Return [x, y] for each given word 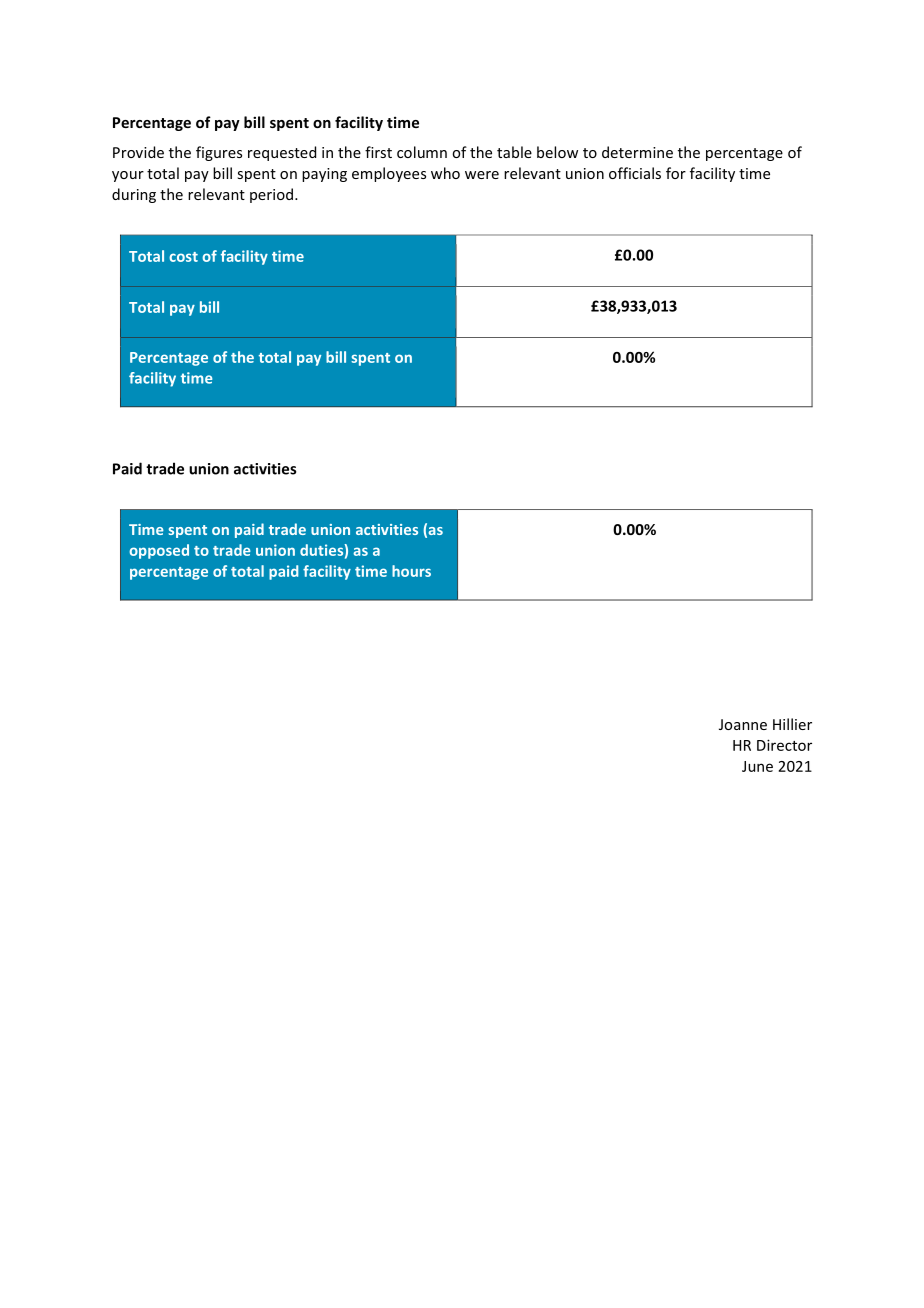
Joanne [743, 724]
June [757, 766]
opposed [159, 551]
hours [411, 571]
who [445, 173]
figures [219, 153]
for [676, 173]
